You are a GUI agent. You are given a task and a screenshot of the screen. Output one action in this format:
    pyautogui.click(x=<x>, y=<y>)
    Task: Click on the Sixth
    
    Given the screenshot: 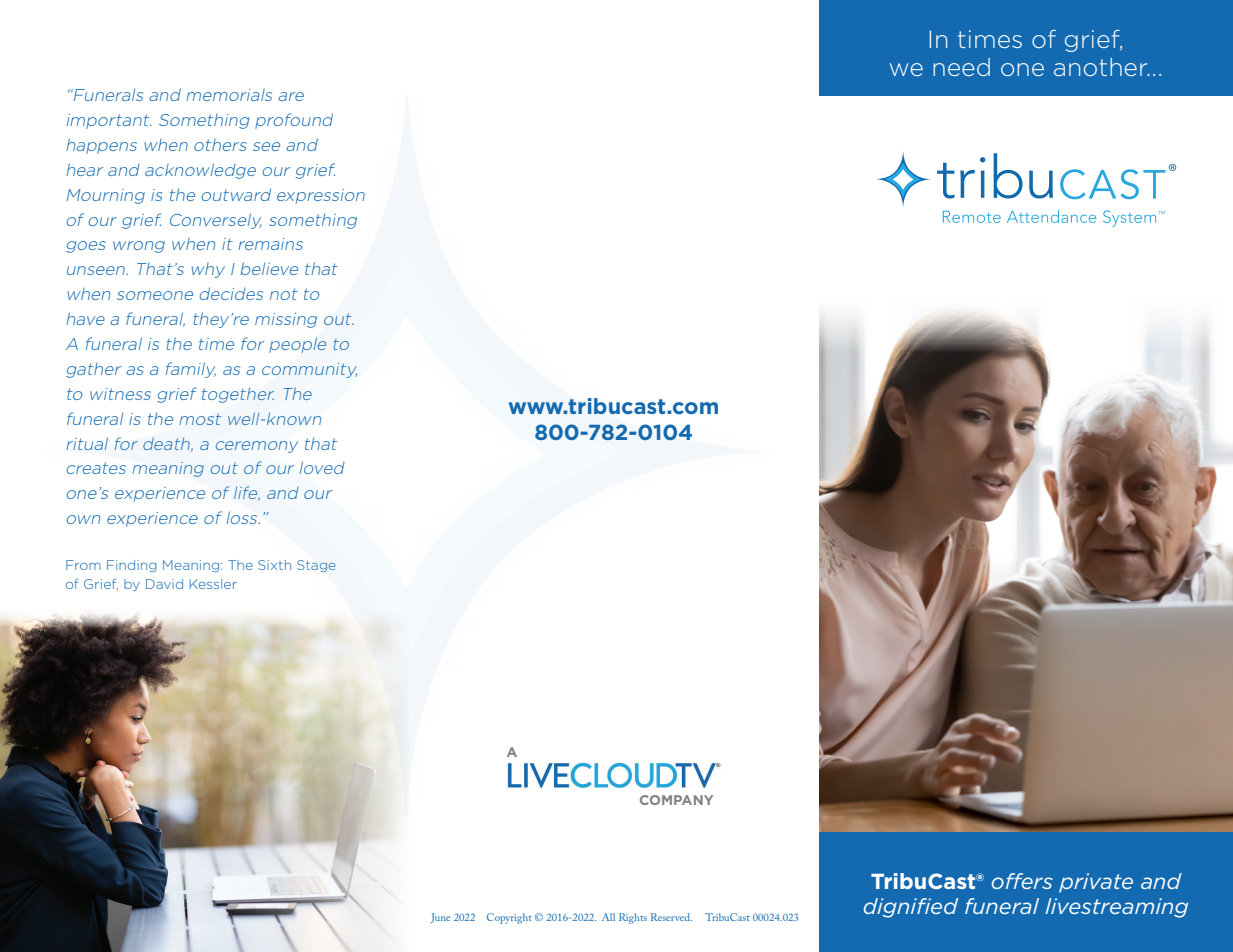 What is the action you would take?
    pyautogui.click(x=274, y=565)
